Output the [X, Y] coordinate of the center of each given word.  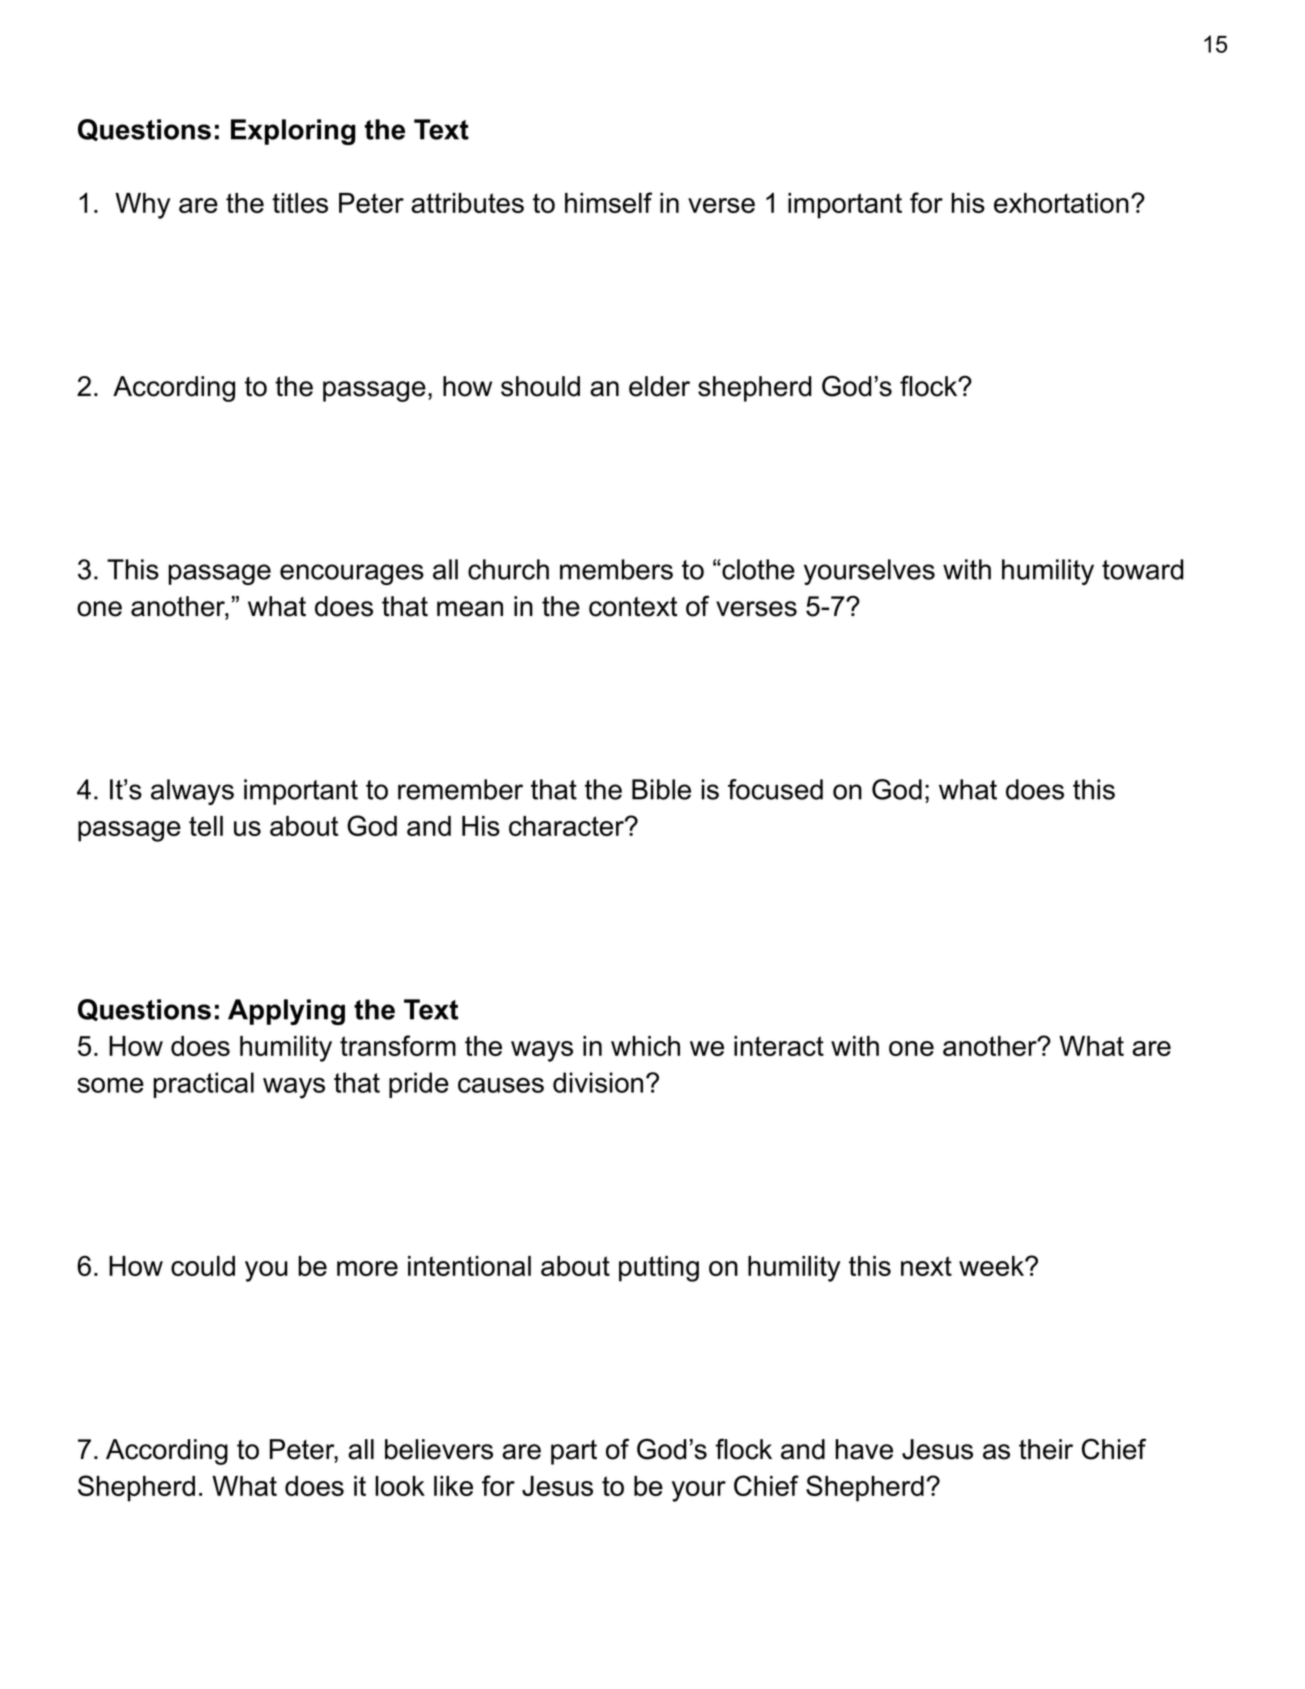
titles [300, 203]
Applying [286, 1012]
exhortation [1061, 203]
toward [1143, 569]
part [574, 1452]
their [1046, 1449]
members [616, 569]
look [400, 1486]
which [645, 1046]
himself [608, 202]
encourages [352, 574]
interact [779, 1046]
